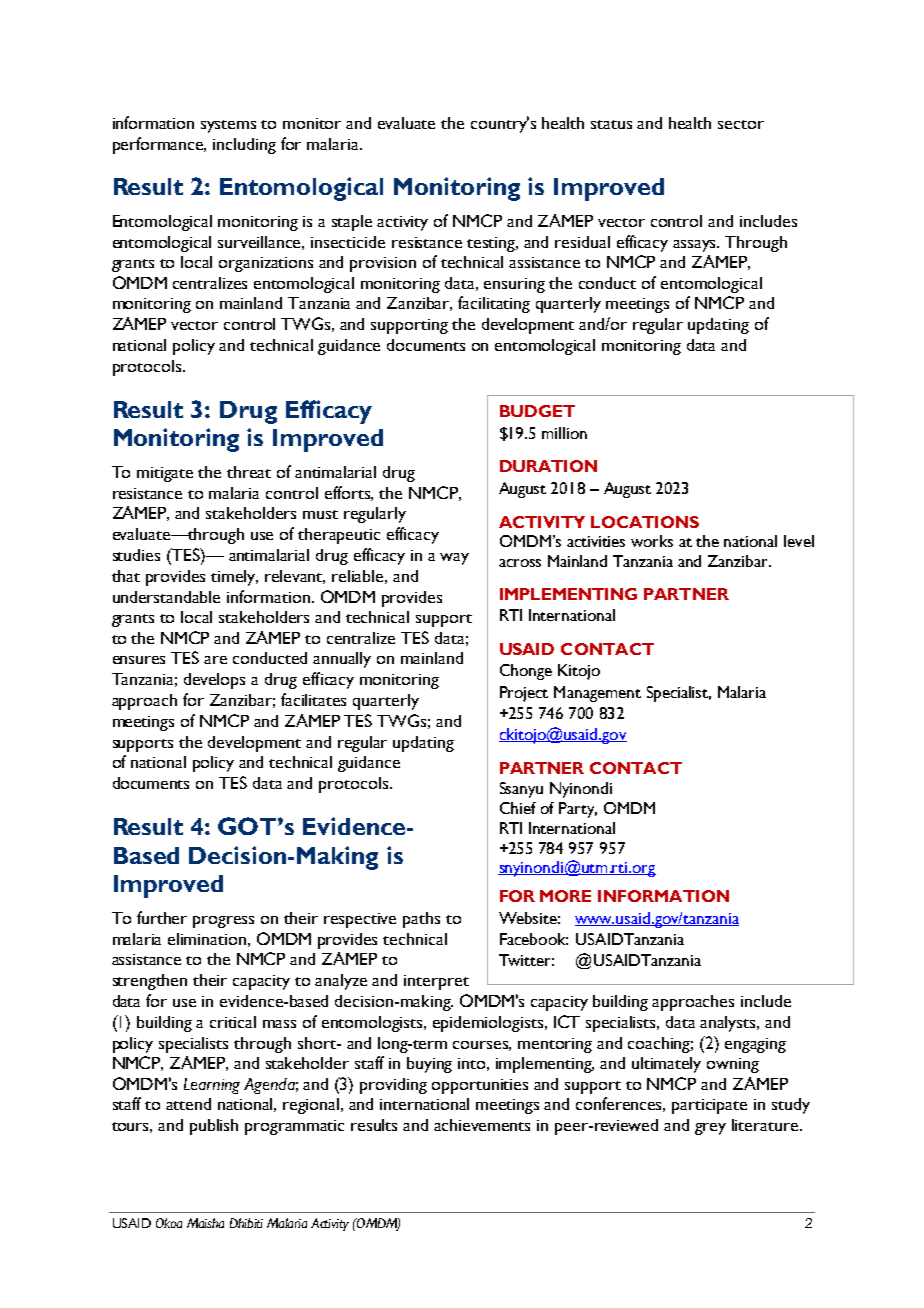 This screenshot has width=924, height=1308. What do you see at coordinates (729, 1024) in the screenshot?
I see `analysts` at bounding box center [729, 1024].
